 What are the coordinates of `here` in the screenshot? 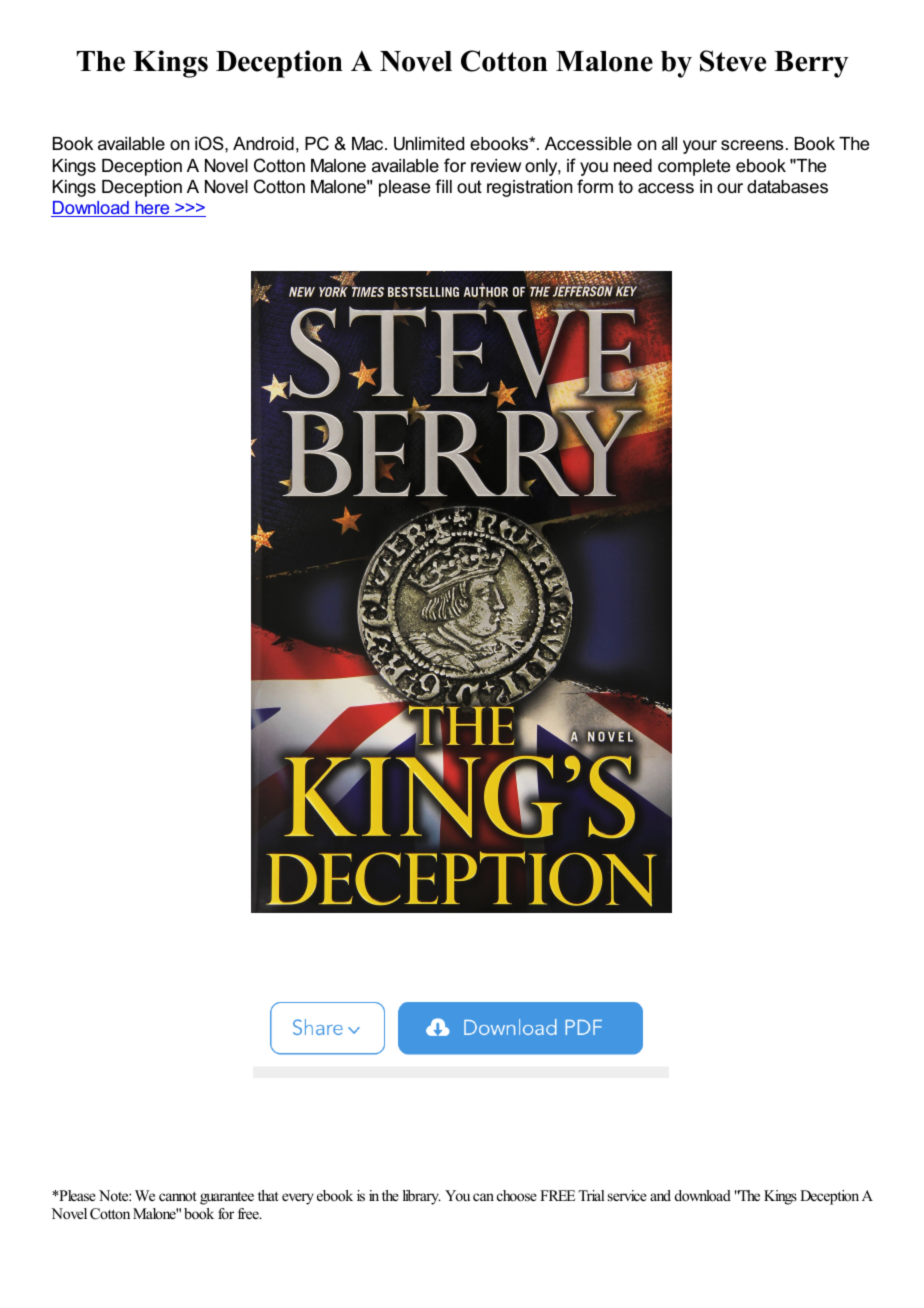 It's located at (152, 209).
